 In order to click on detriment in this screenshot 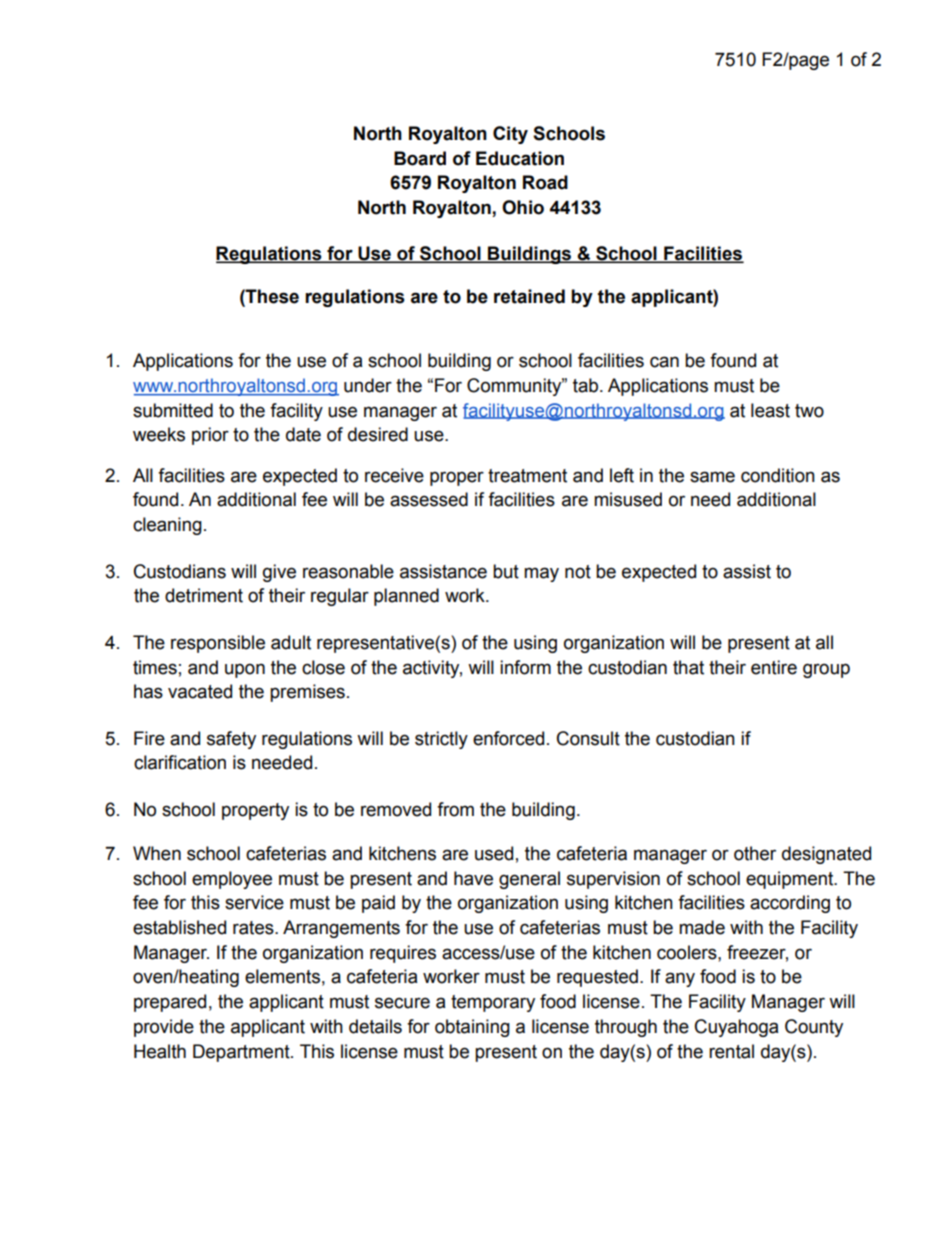, I will do `click(204, 595)`.
